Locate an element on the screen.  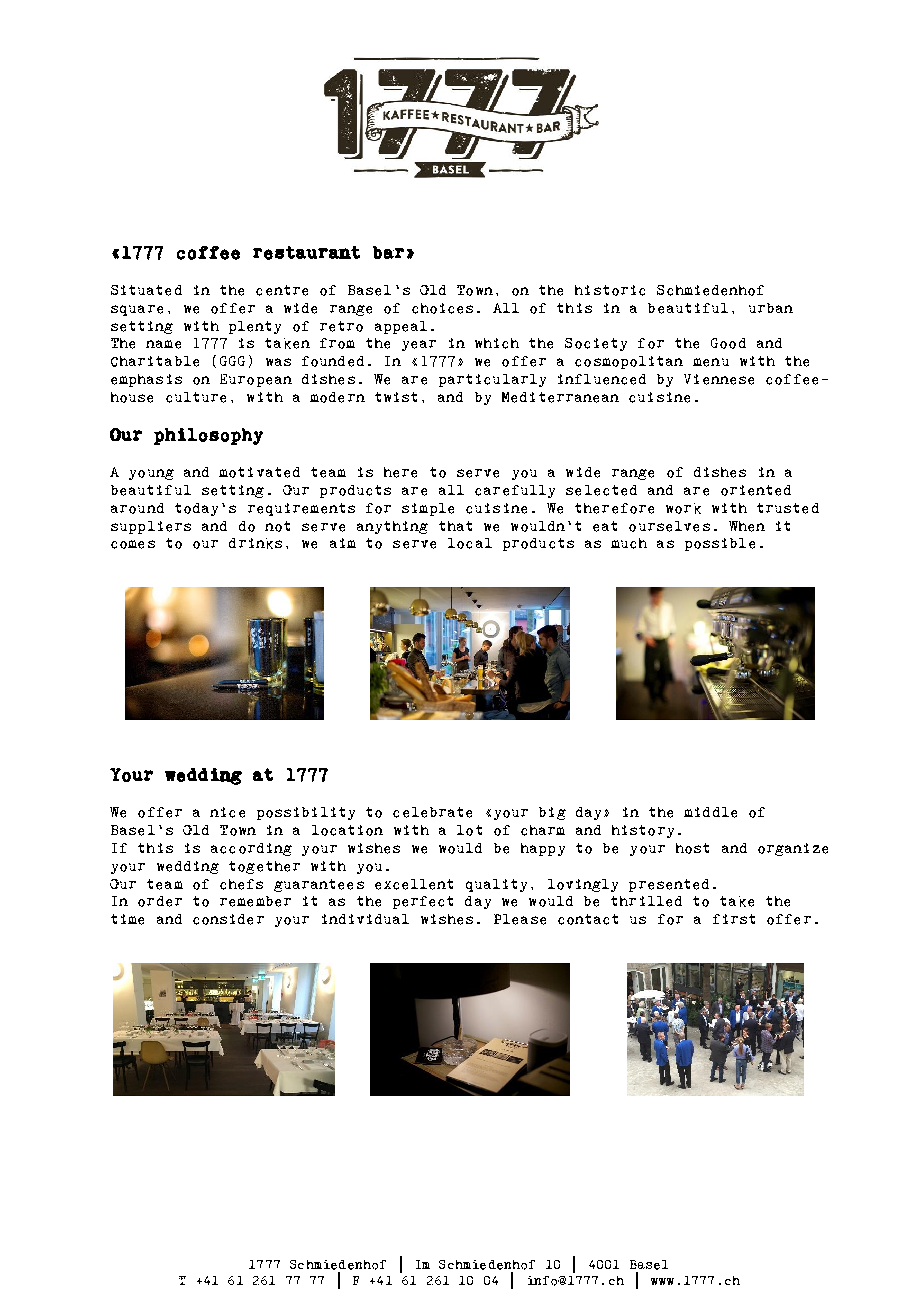
possible is located at coordinates (720, 544).
